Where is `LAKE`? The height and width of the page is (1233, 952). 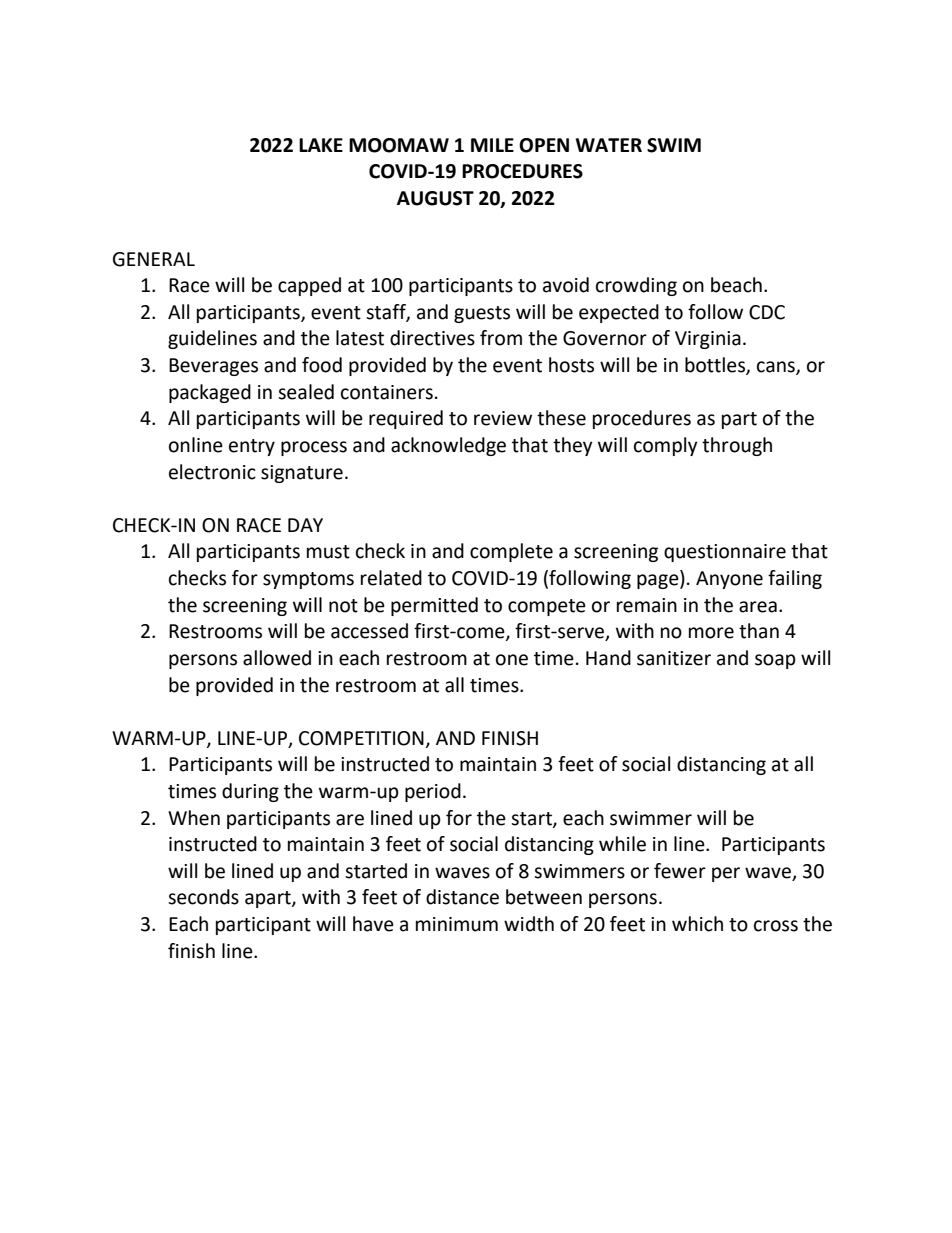 LAKE is located at coordinates (321, 145).
